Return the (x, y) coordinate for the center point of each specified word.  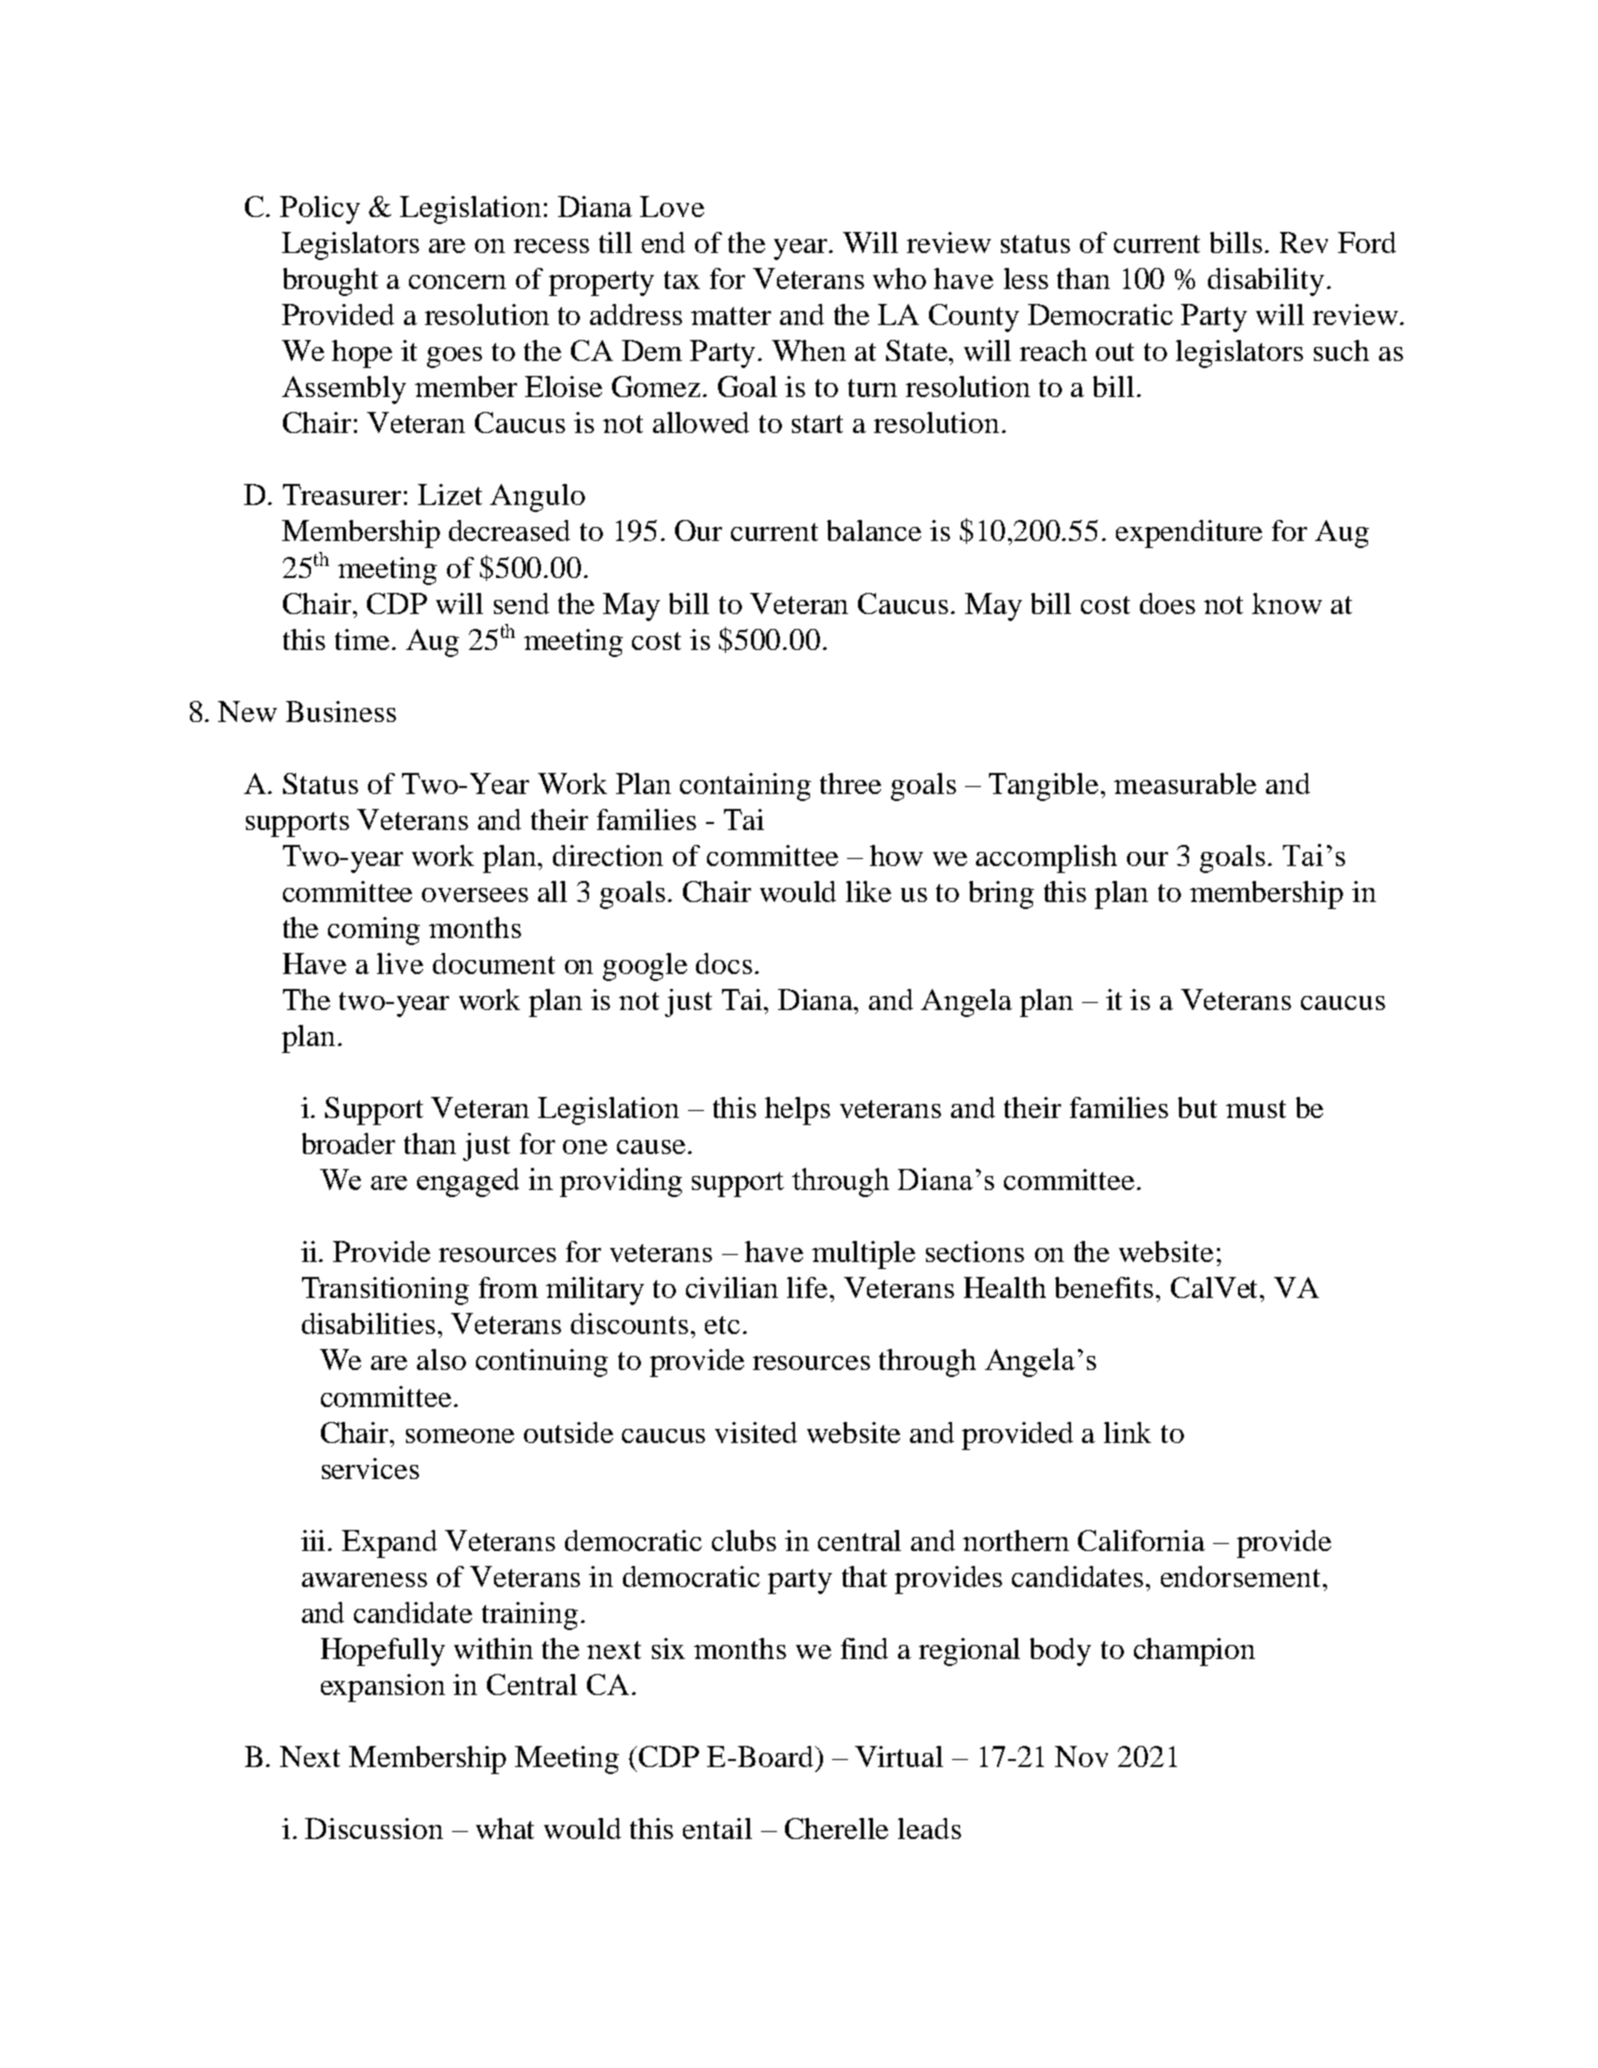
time (364, 639)
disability (1266, 282)
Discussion (374, 1828)
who (899, 278)
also (441, 1359)
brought (330, 282)
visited (756, 1432)
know (1287, 603)
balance (874, 530)
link (1127, 1432)
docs (724, 963)
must (1256, 1109)
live (400, 963)
